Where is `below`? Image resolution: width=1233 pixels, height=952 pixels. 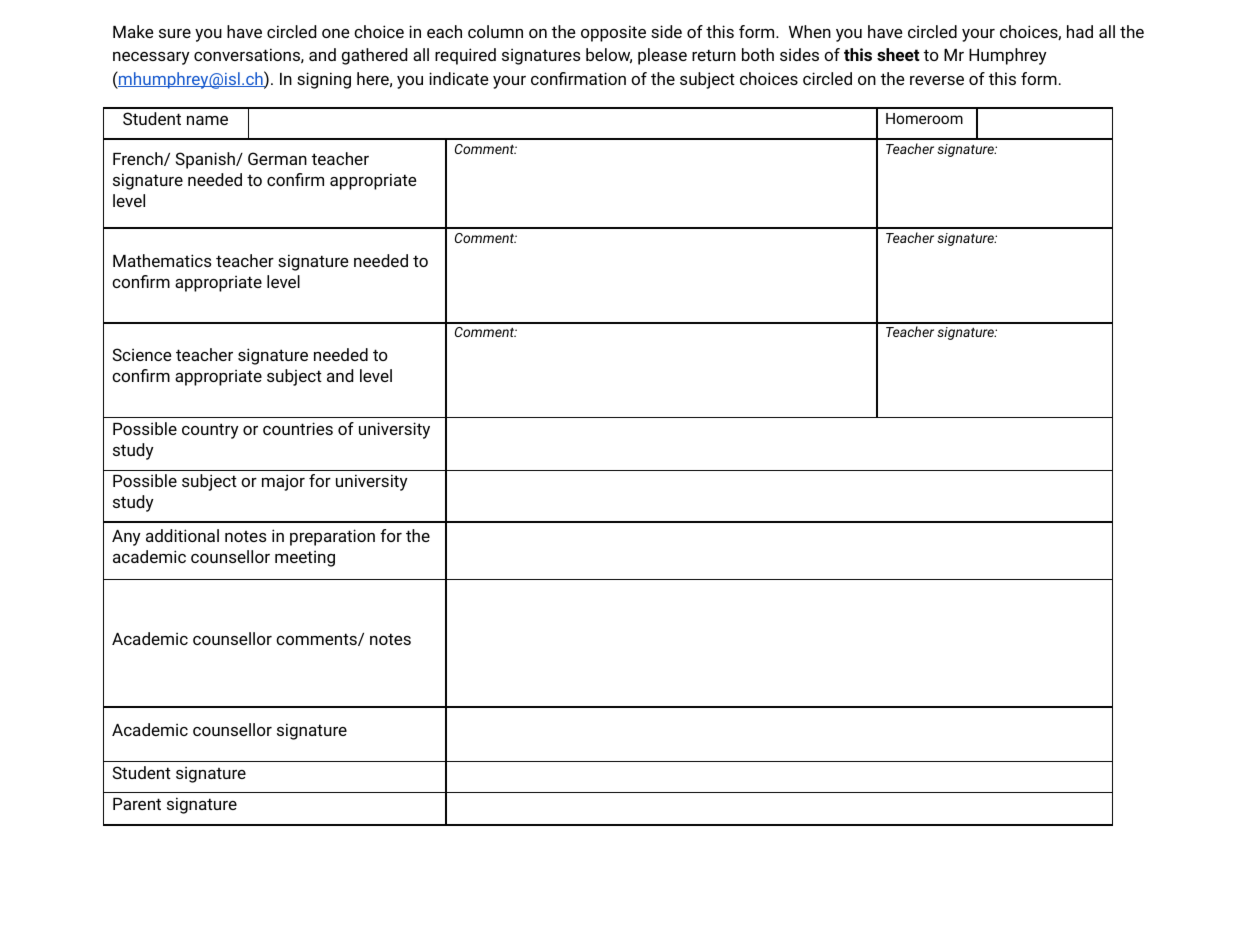
below is located at coordinates (609, 56).
